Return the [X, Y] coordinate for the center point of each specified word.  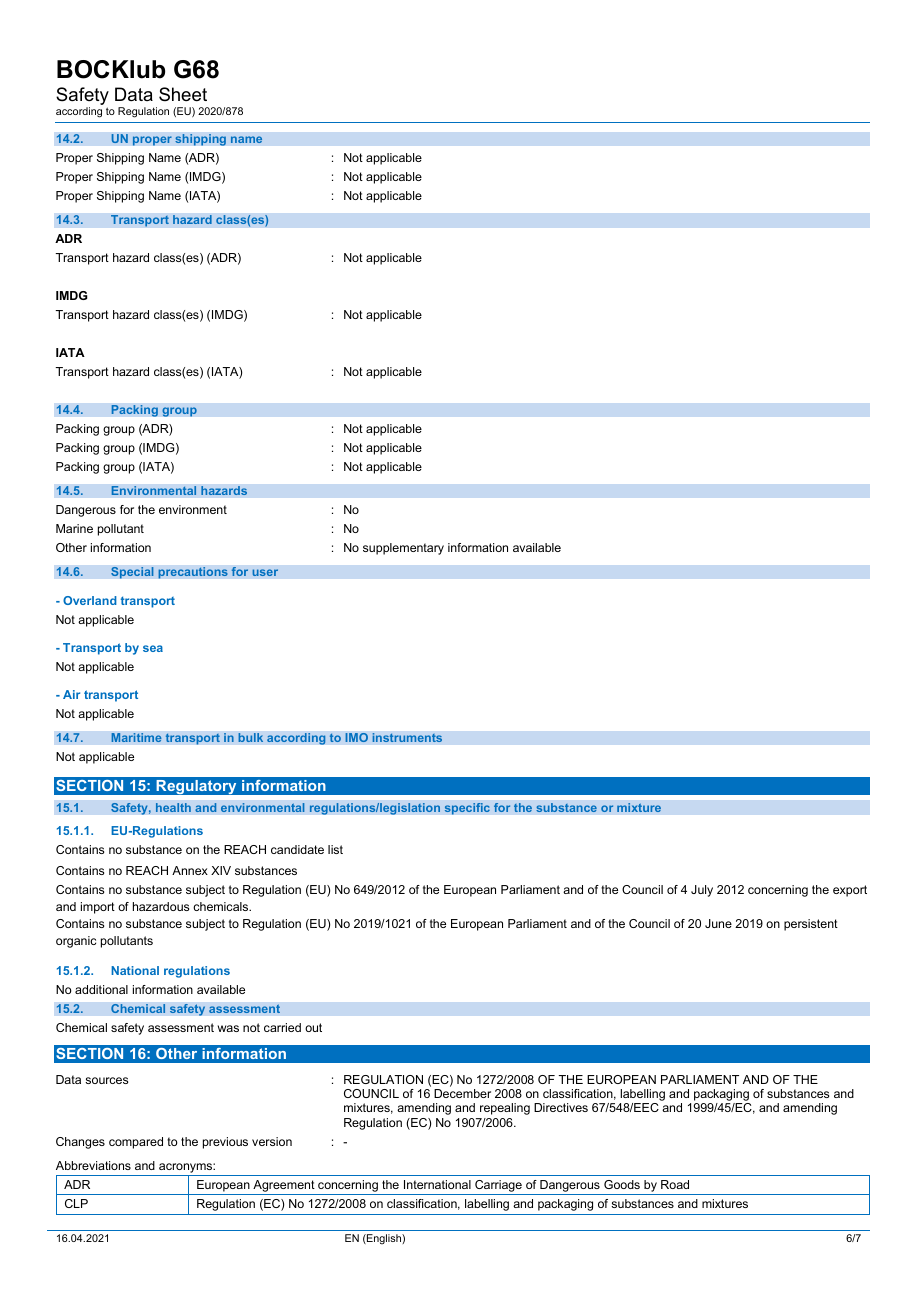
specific [467, 809]
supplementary [403, 549]
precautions [193, 573]
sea [153, 648]
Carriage [498, 1186]
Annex [190, 870]
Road [675, 1184]
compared [136, 1143]
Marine [74, 528]
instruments [407, 738]
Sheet [183, 94]
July [702, 891]
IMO [356, 738]
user [265, 572]
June [718, 923]
